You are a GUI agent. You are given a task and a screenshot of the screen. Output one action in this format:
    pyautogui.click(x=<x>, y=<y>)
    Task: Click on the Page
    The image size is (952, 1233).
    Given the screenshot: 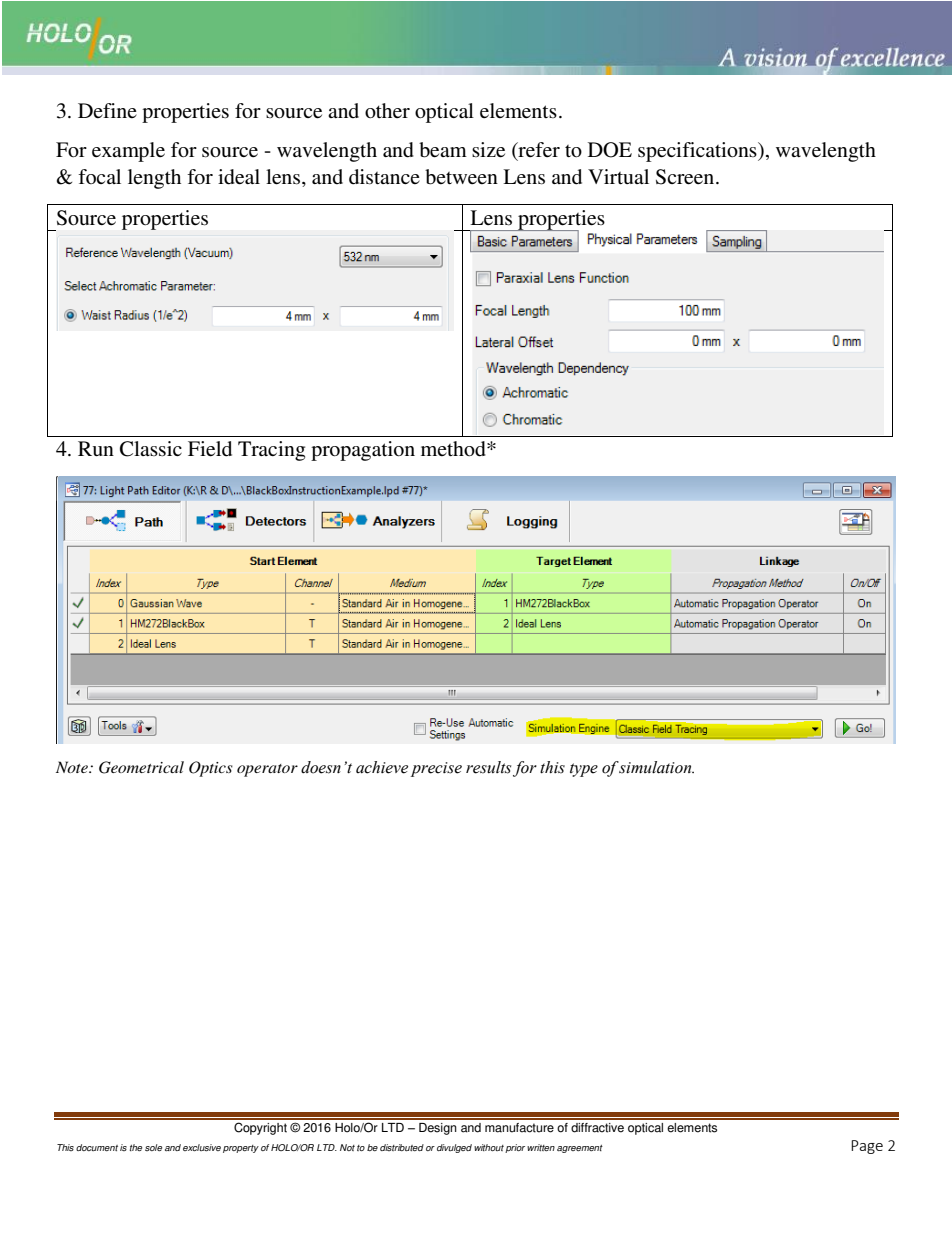 What is the action you would take?
    pyautogui.click(x=867, y=1147)
